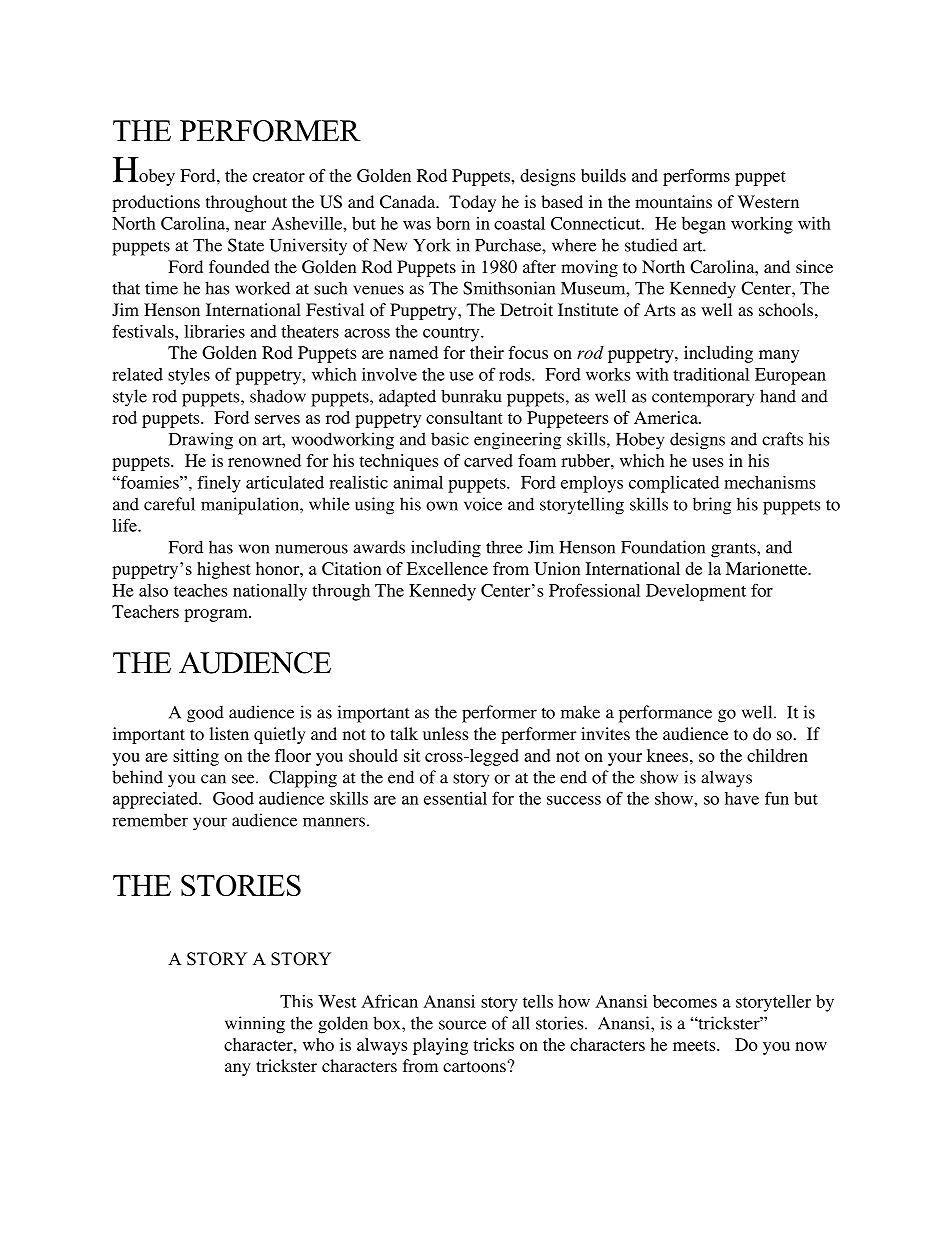 The image size is (952, 1233). Describe the element at coordinates (447, 568) in the page. I see `Excellence` at that location.
